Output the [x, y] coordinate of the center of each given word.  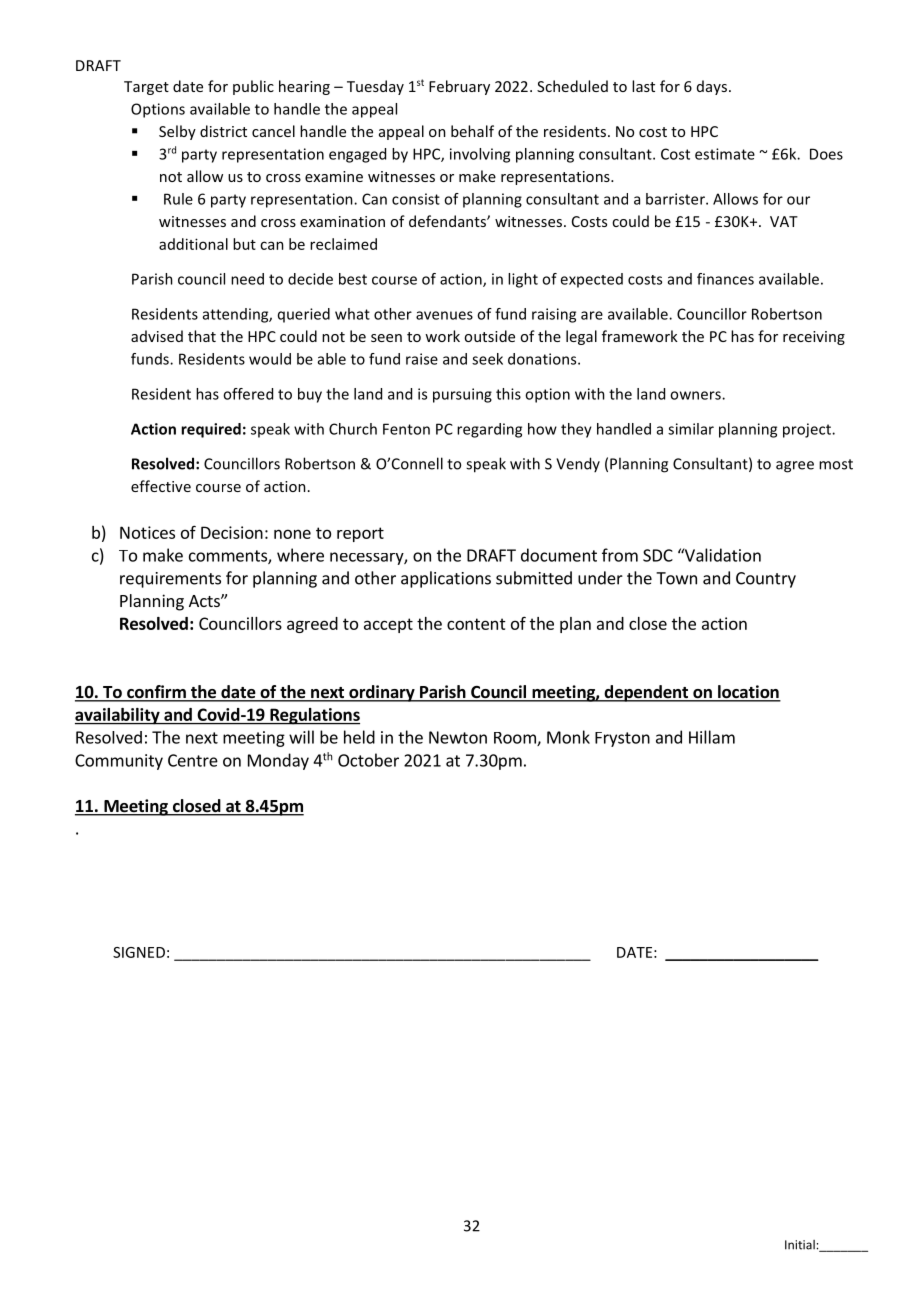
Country [766, 580]
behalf [472, 131]
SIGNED [139, 952]
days [712, 87]
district [223, 131]
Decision [232, 532]
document [559, 555]
